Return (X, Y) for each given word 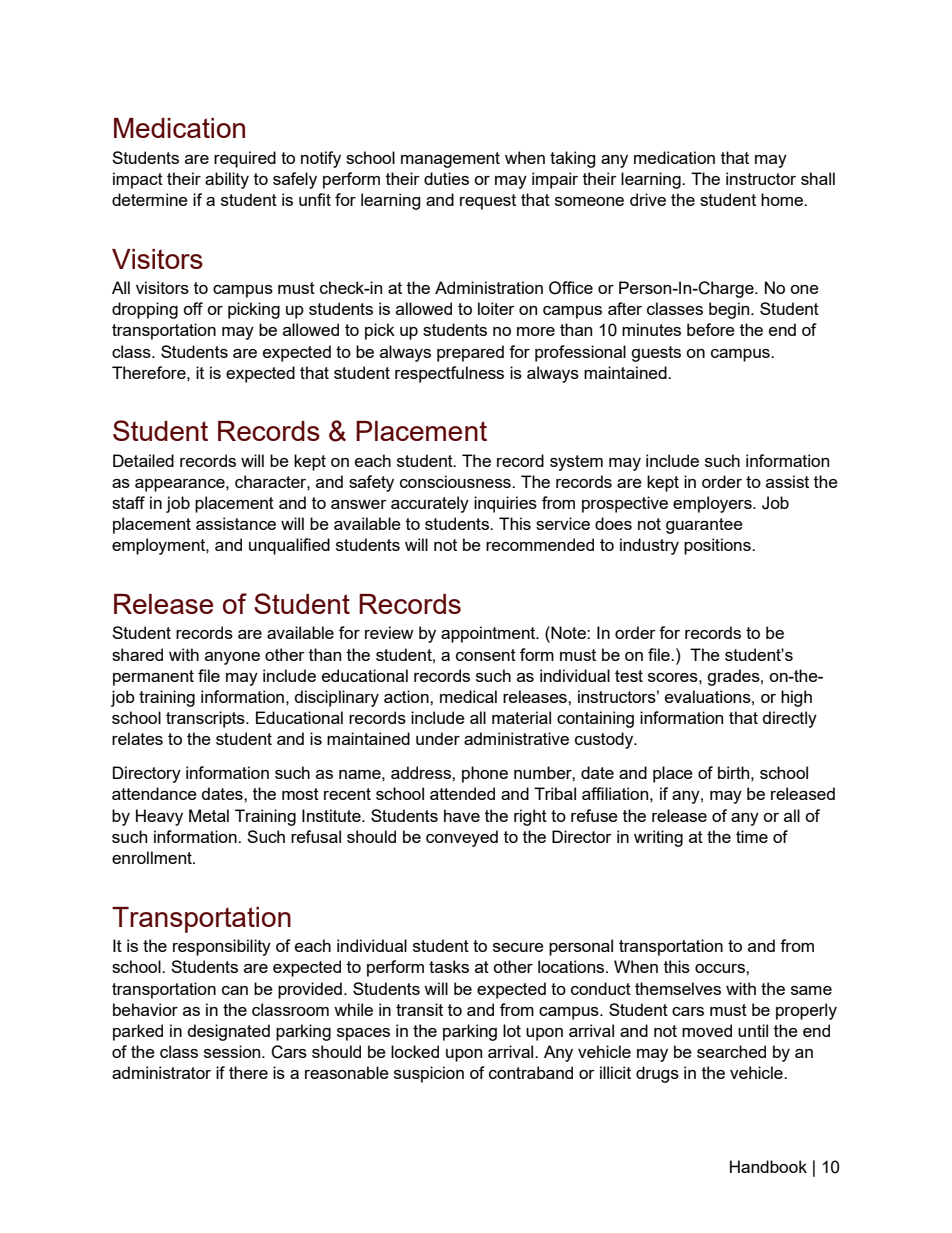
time (752, 836)
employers (713, 504)
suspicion (429, 1074)
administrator (161, 1072)
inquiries (505, 504)
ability (227, 180)
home (783, 199)
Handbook (768, 1166)
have (462, 815)
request (488, 202)
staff (128, 502)
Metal (209, 815)
